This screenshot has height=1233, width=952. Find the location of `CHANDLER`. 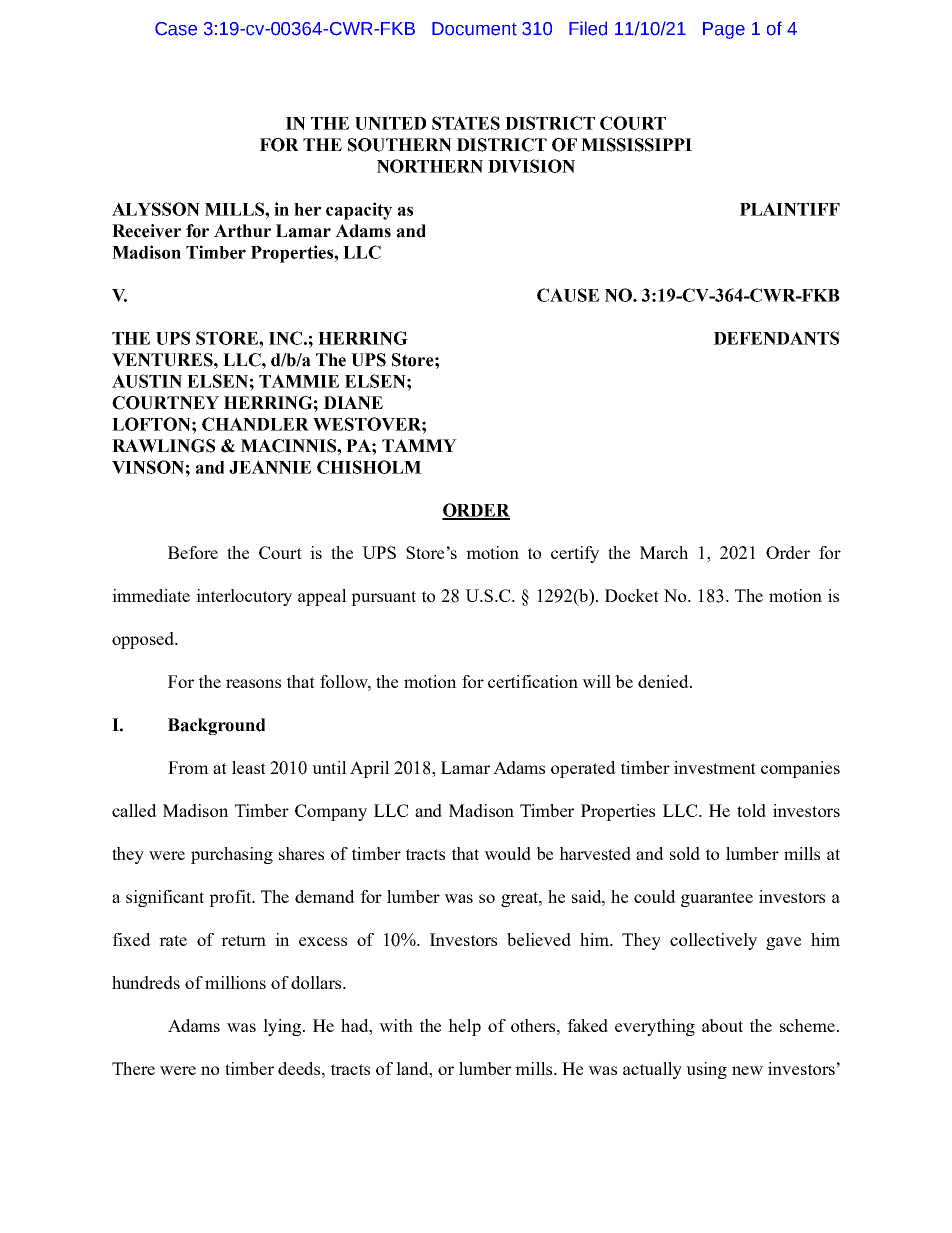

CHANDLER is located at coordinates (255, 424).
